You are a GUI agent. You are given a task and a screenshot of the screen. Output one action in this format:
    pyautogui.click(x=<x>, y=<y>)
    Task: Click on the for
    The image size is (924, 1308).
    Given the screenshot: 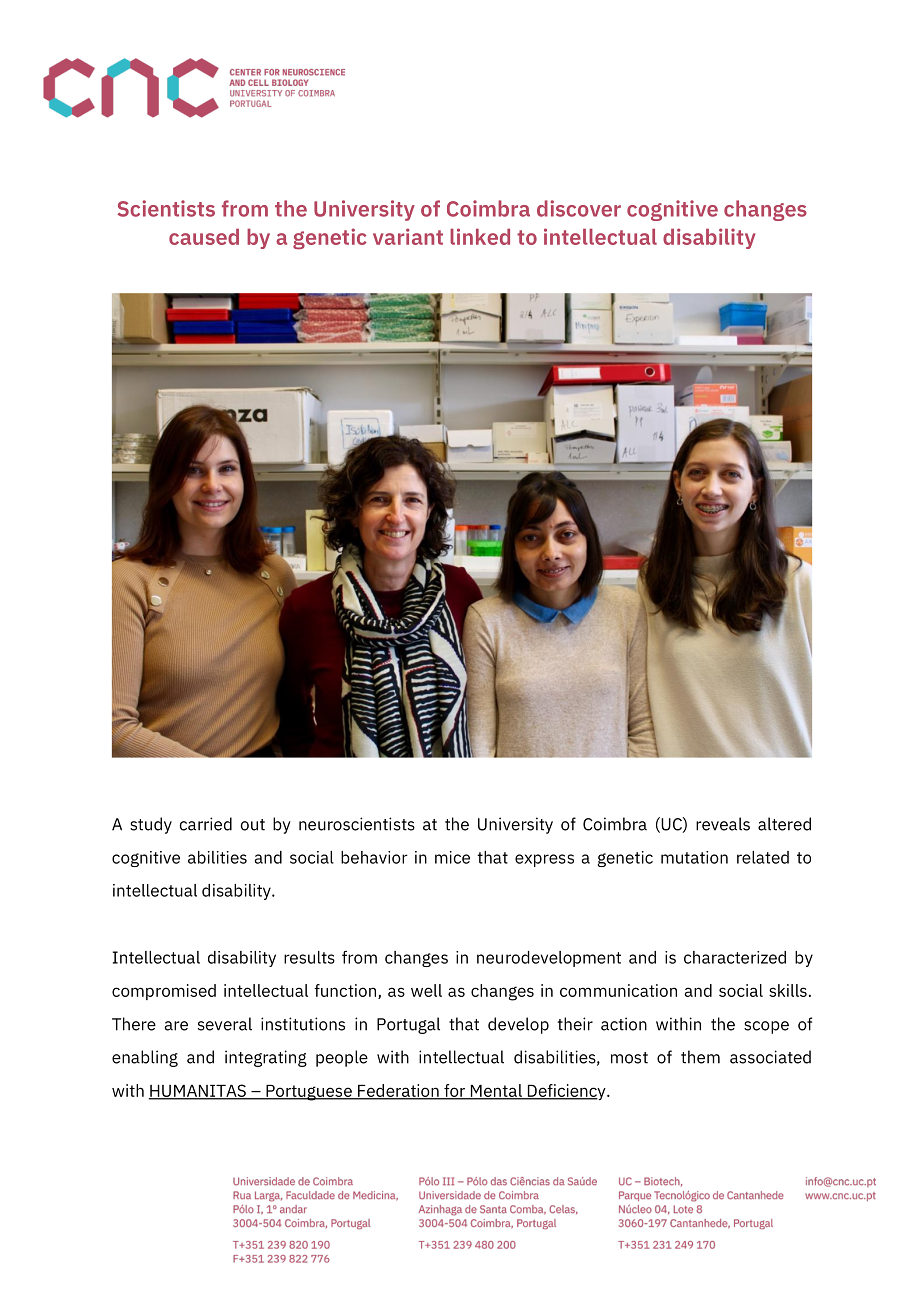 What is the action you would take?
    pyautogui.click(x=455, y=1091)
